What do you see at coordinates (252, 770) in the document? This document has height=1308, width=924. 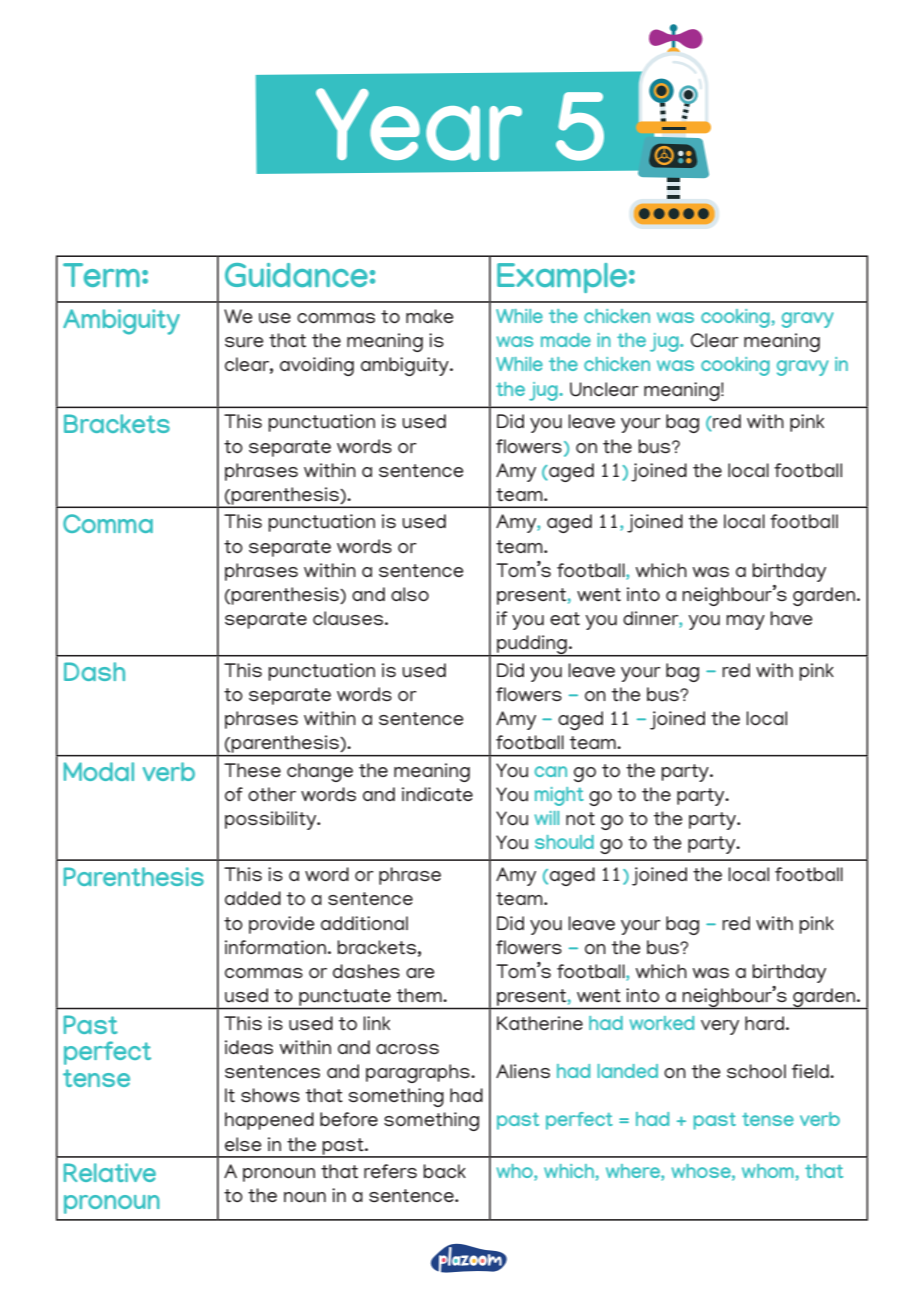 I see `These` at bounding box center [252, 770].
